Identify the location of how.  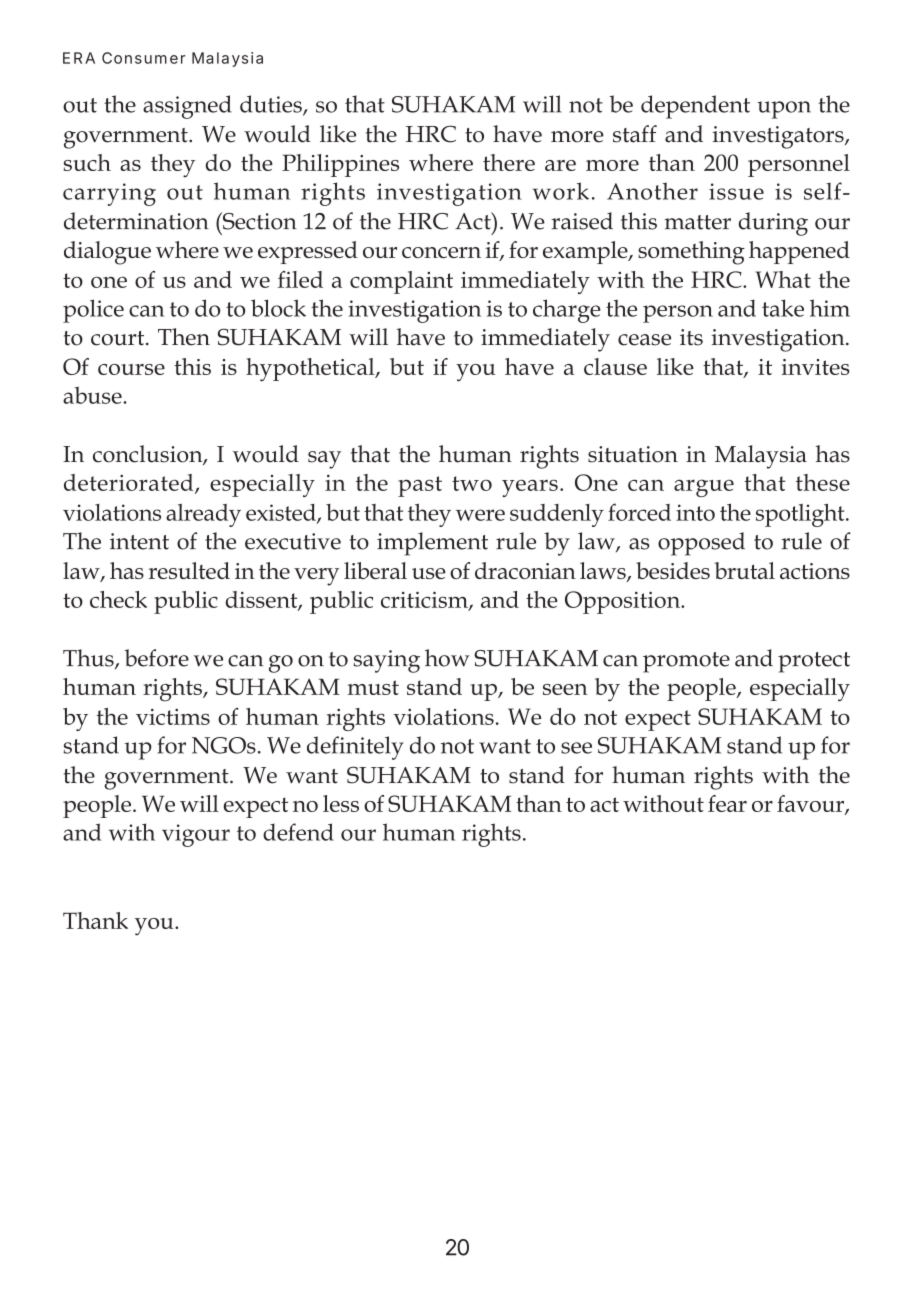
(447, 658).
